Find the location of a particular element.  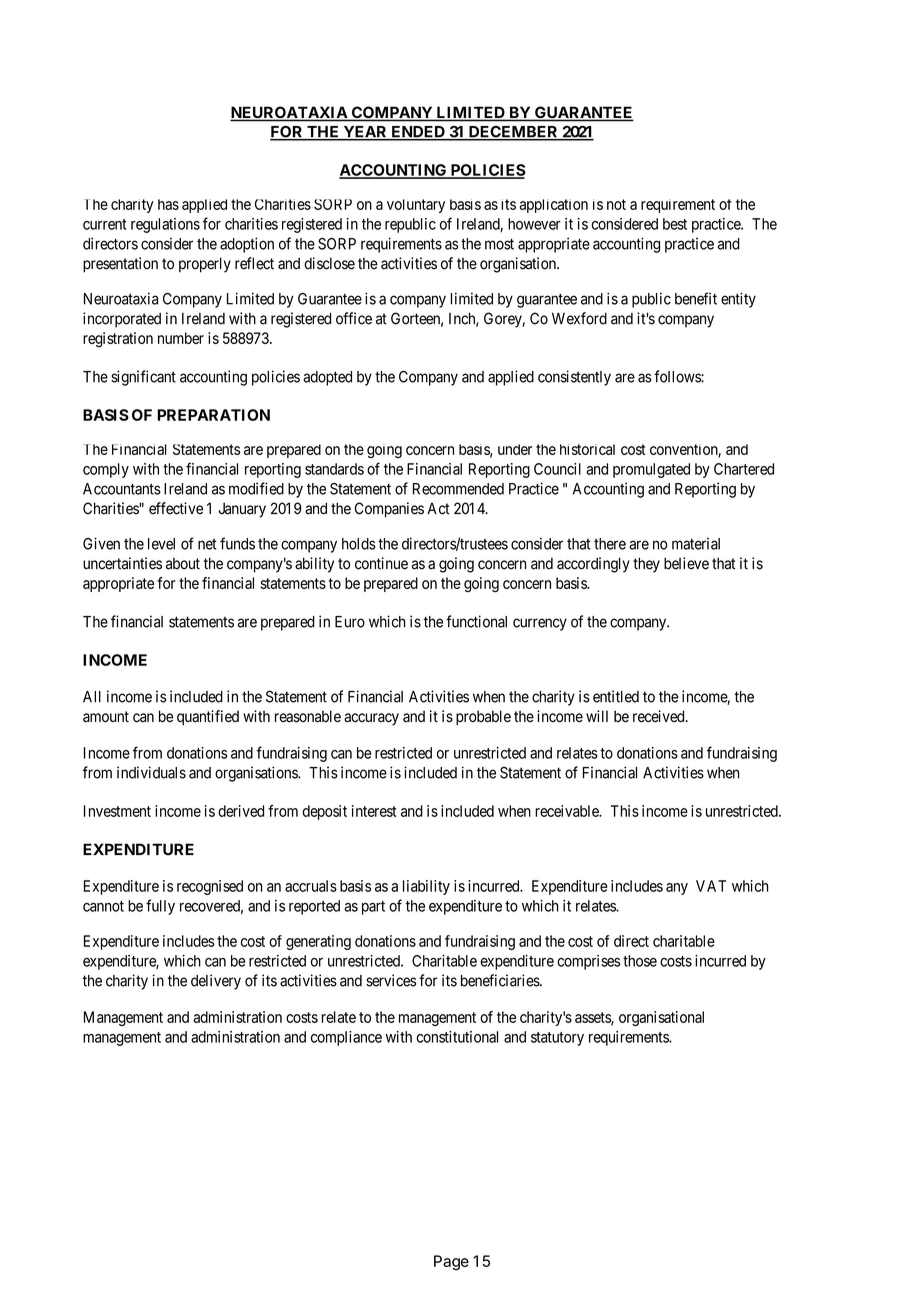

significant is located at coordinates (143, 378).
